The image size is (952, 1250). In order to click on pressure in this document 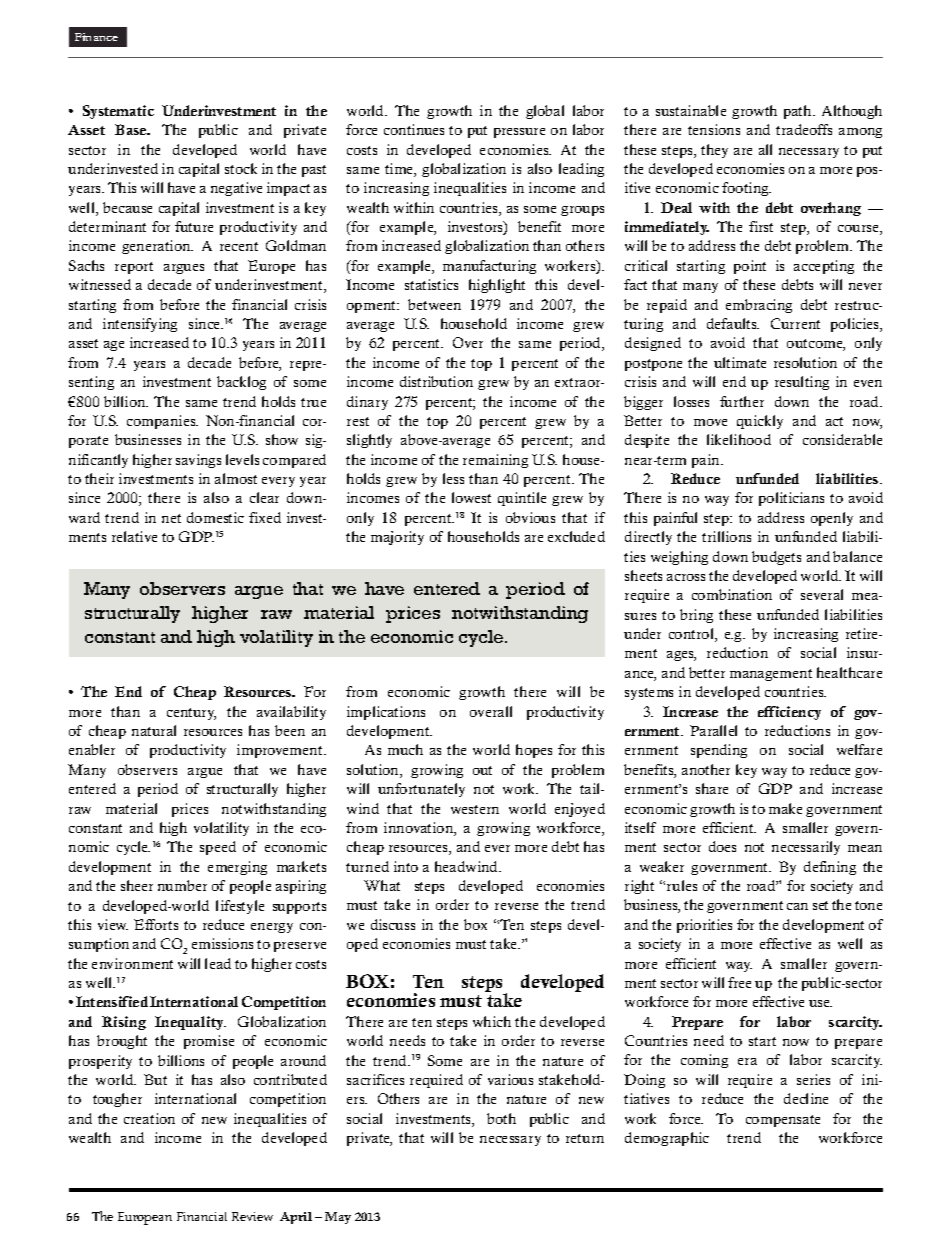, I will do `click(519, 133)`.
